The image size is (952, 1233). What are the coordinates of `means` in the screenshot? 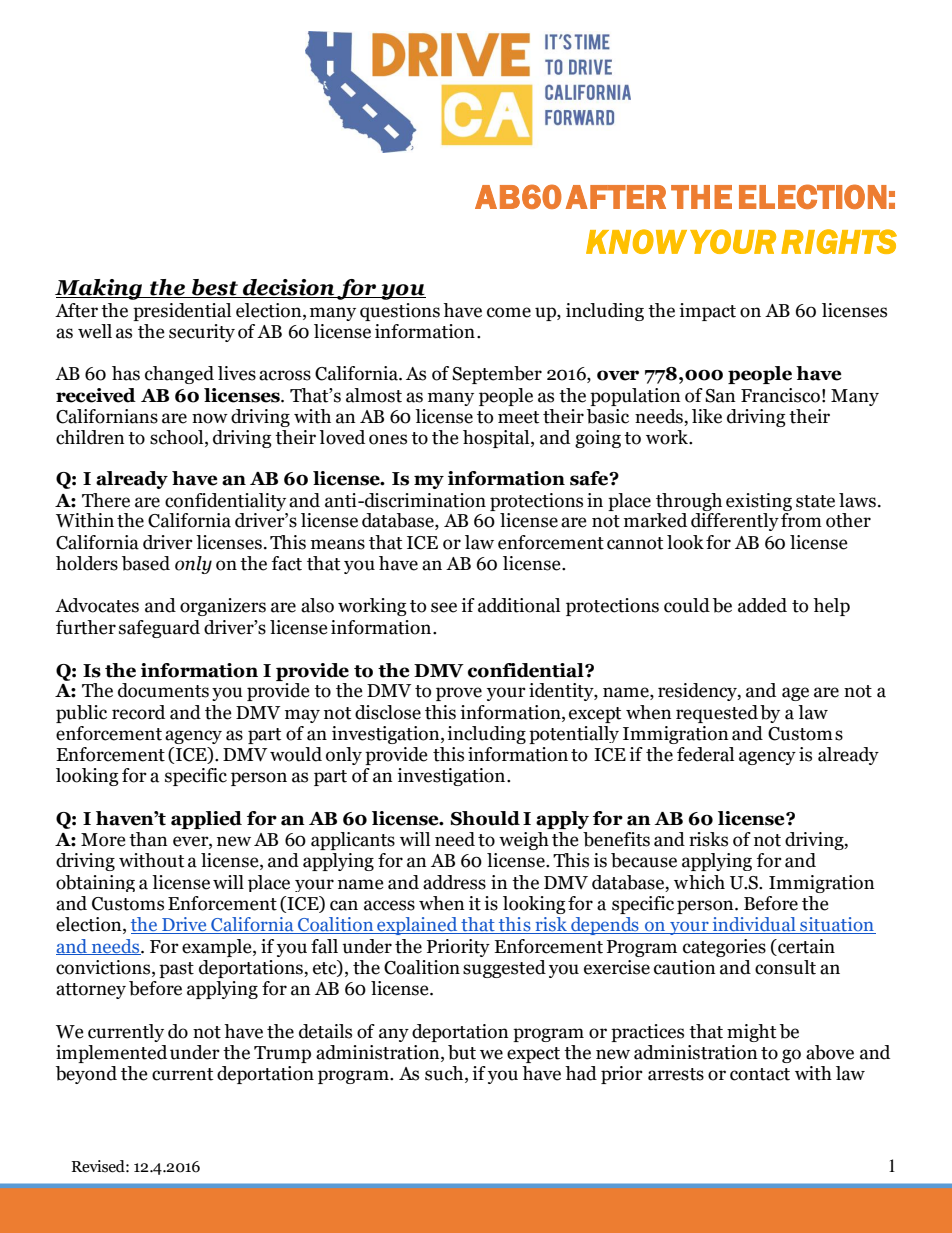 It's located at (338, 544).
